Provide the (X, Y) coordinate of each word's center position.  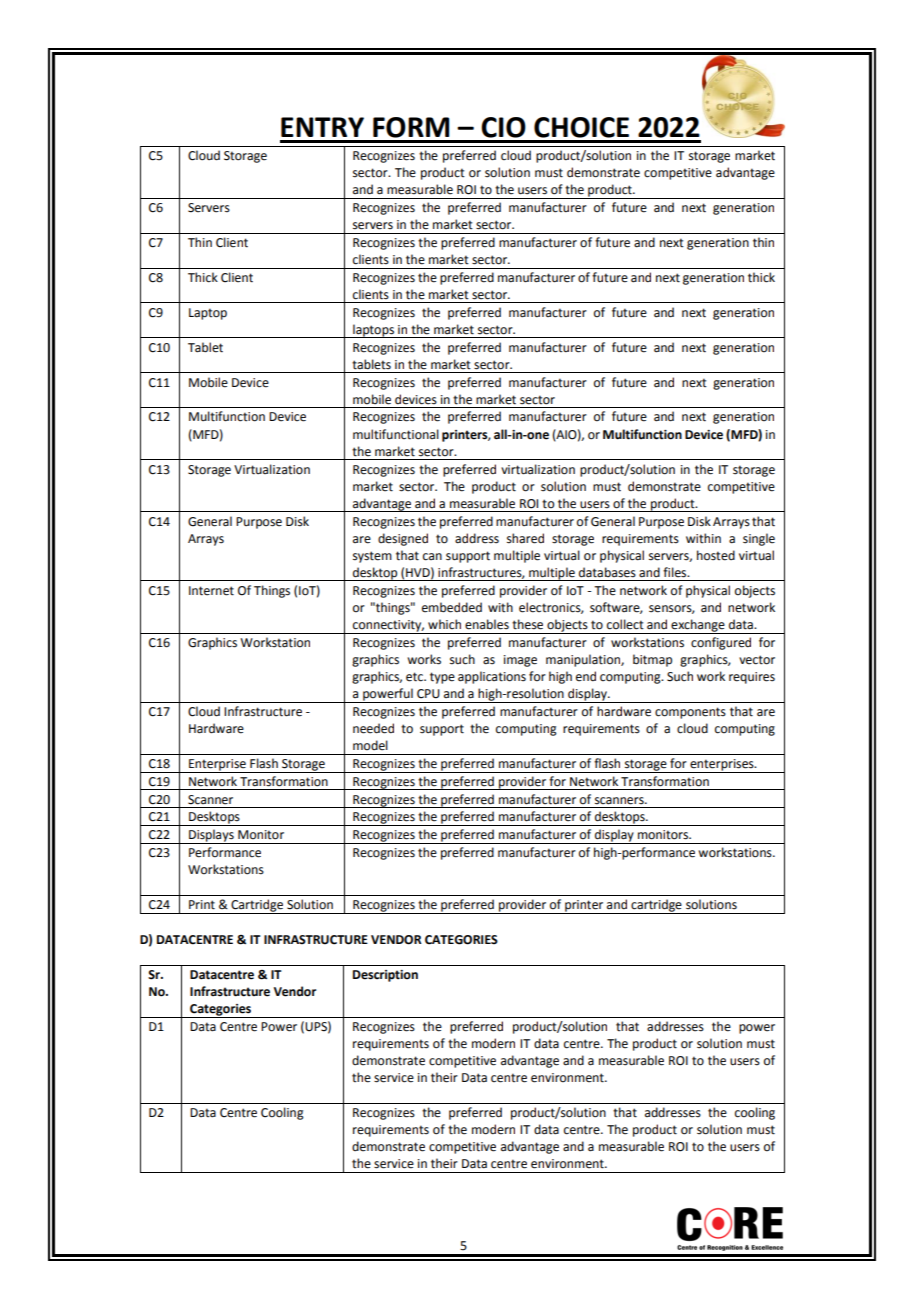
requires (752, 678)
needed (373, 728)
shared (525, 538)
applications (492, 677)
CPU (428, 694)
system (372, 557)
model (370, 745)
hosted (716, 555)
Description (385, 976)
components (690, 713)
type (442, 678)
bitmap (652, 660)
